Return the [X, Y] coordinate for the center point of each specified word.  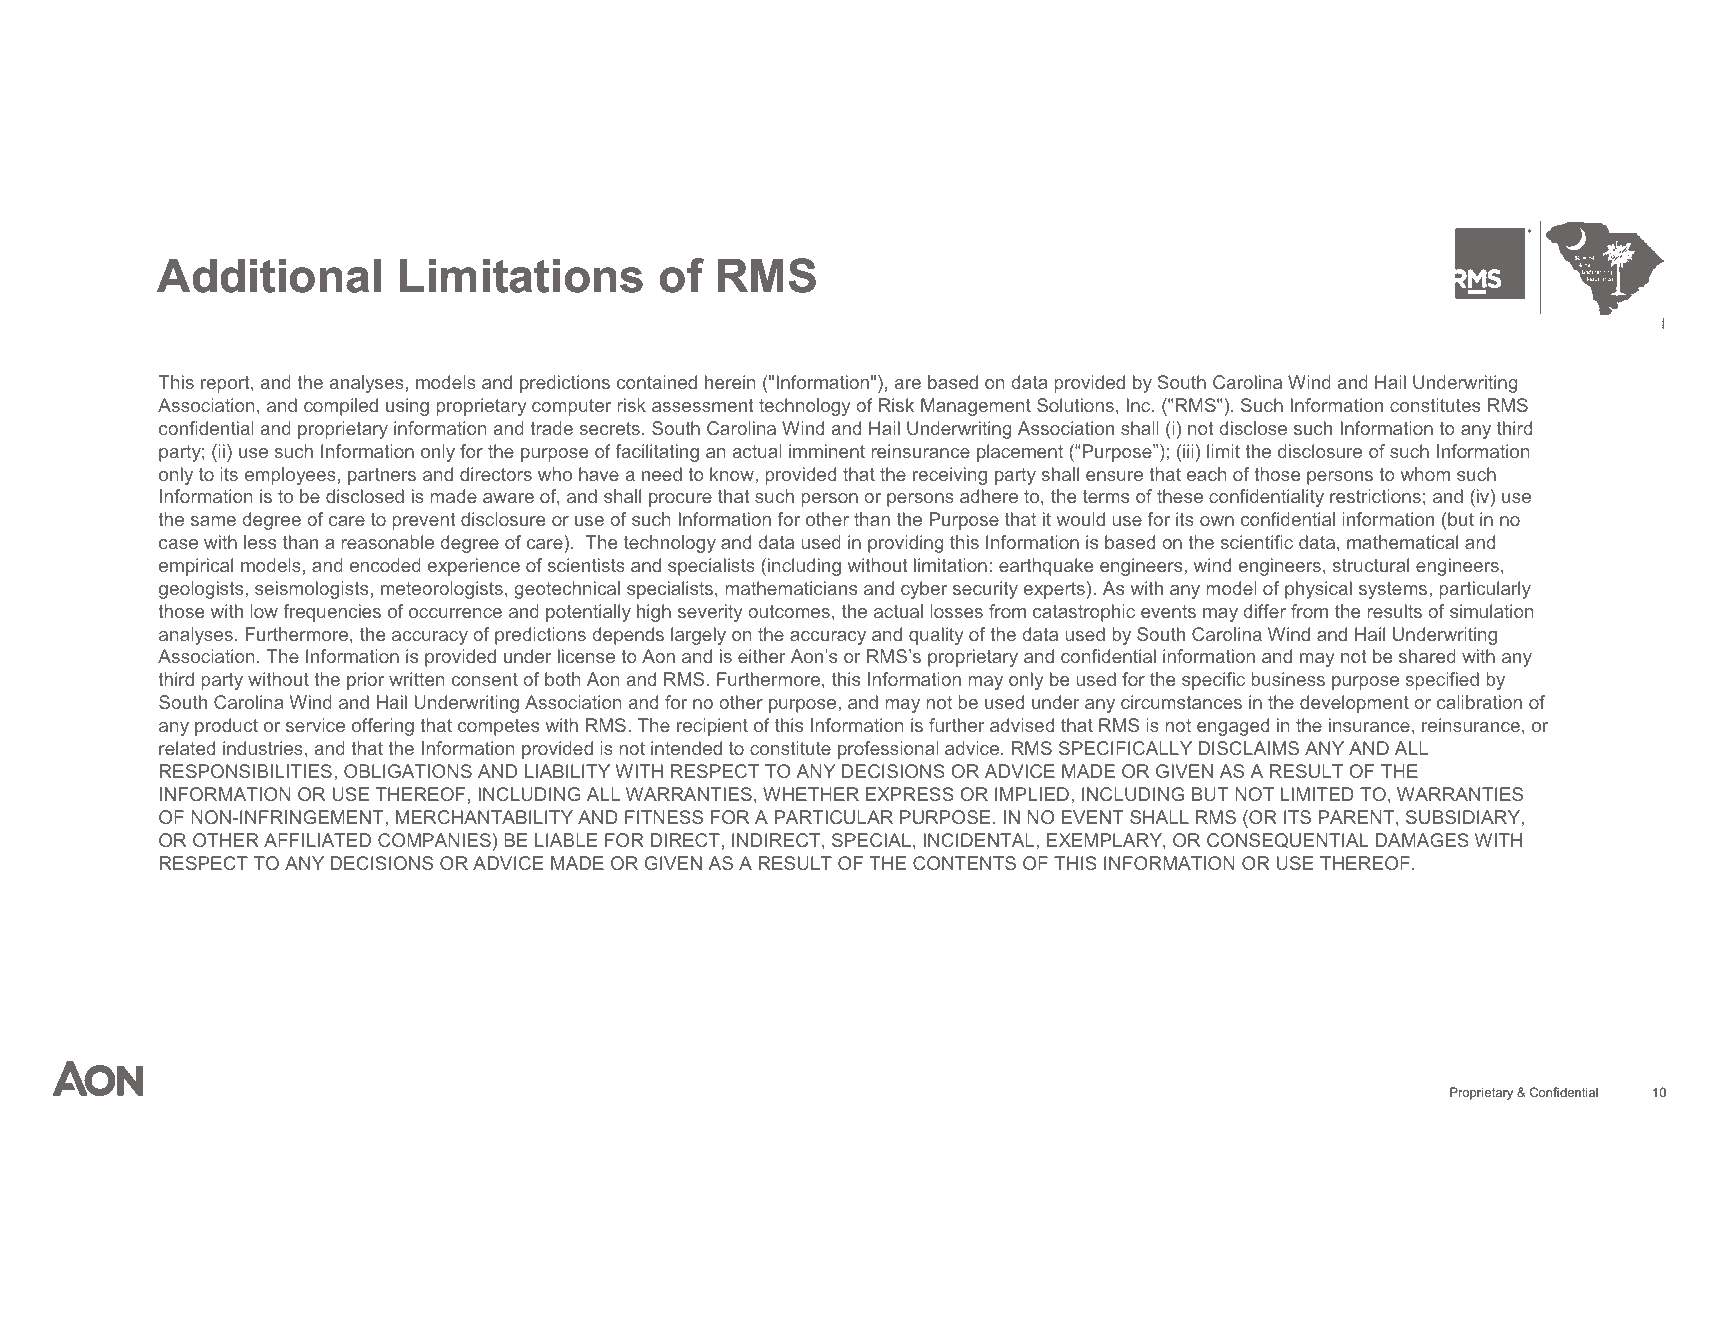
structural [1371, 565]
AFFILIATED [317, 840]
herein [730, 382]
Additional [269, 275]
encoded [385, 565]
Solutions [1075, 405]
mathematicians [791, 588]
